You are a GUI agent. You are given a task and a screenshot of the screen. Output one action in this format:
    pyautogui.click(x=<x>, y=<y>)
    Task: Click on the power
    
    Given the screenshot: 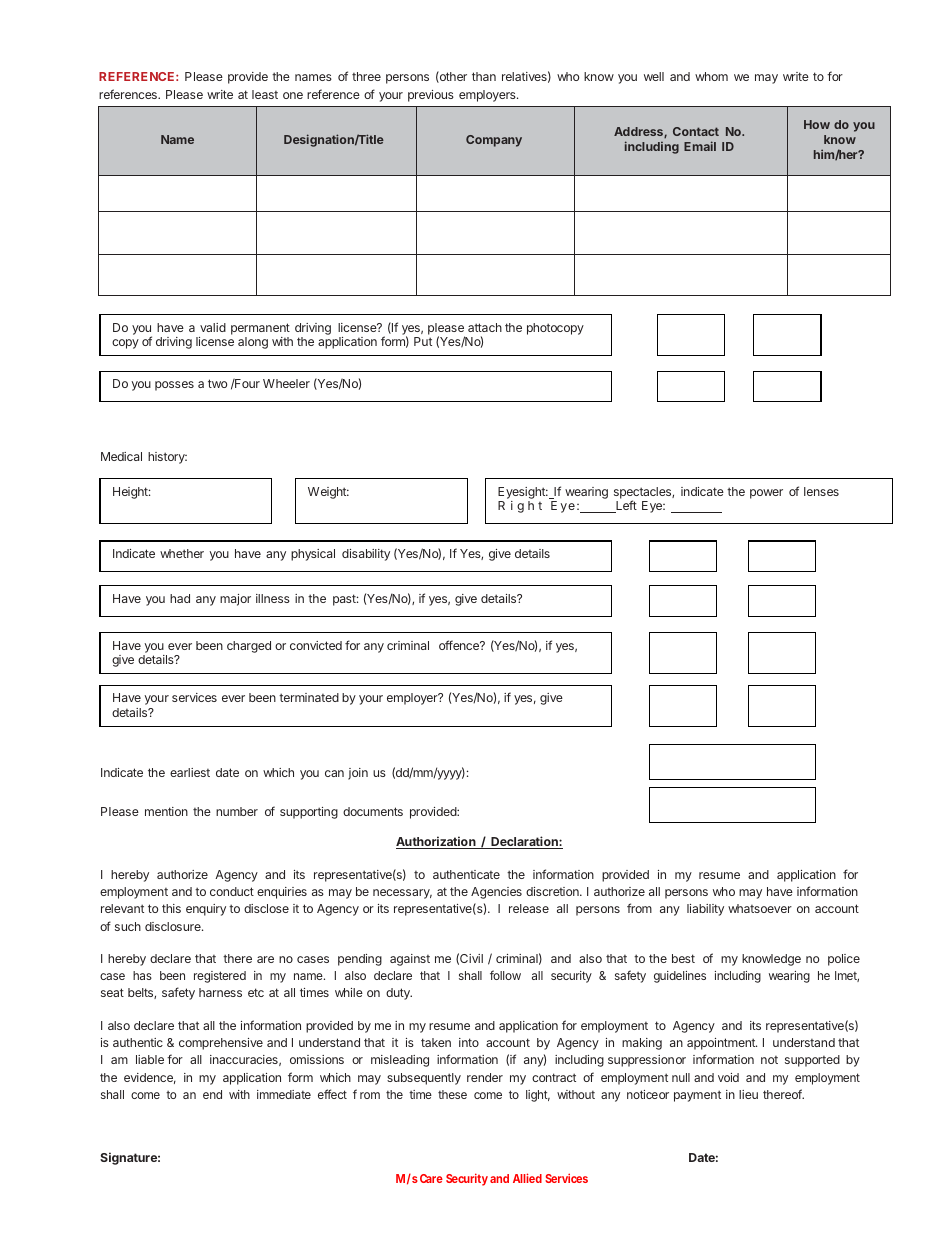 What is the action you would take?
    pyautogui.click(x=766, y=494)
